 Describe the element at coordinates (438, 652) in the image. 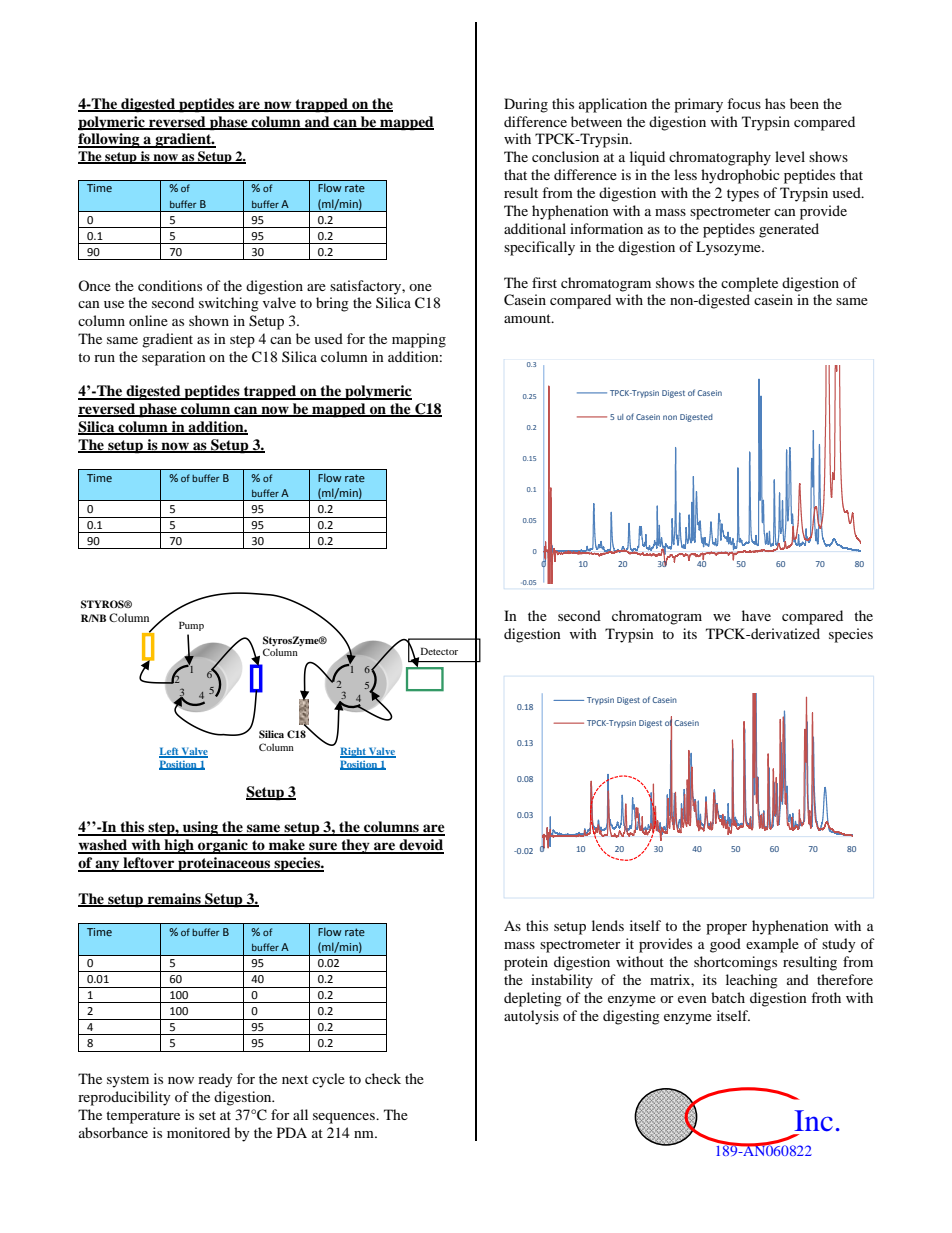

I see `Detector` at that location.
